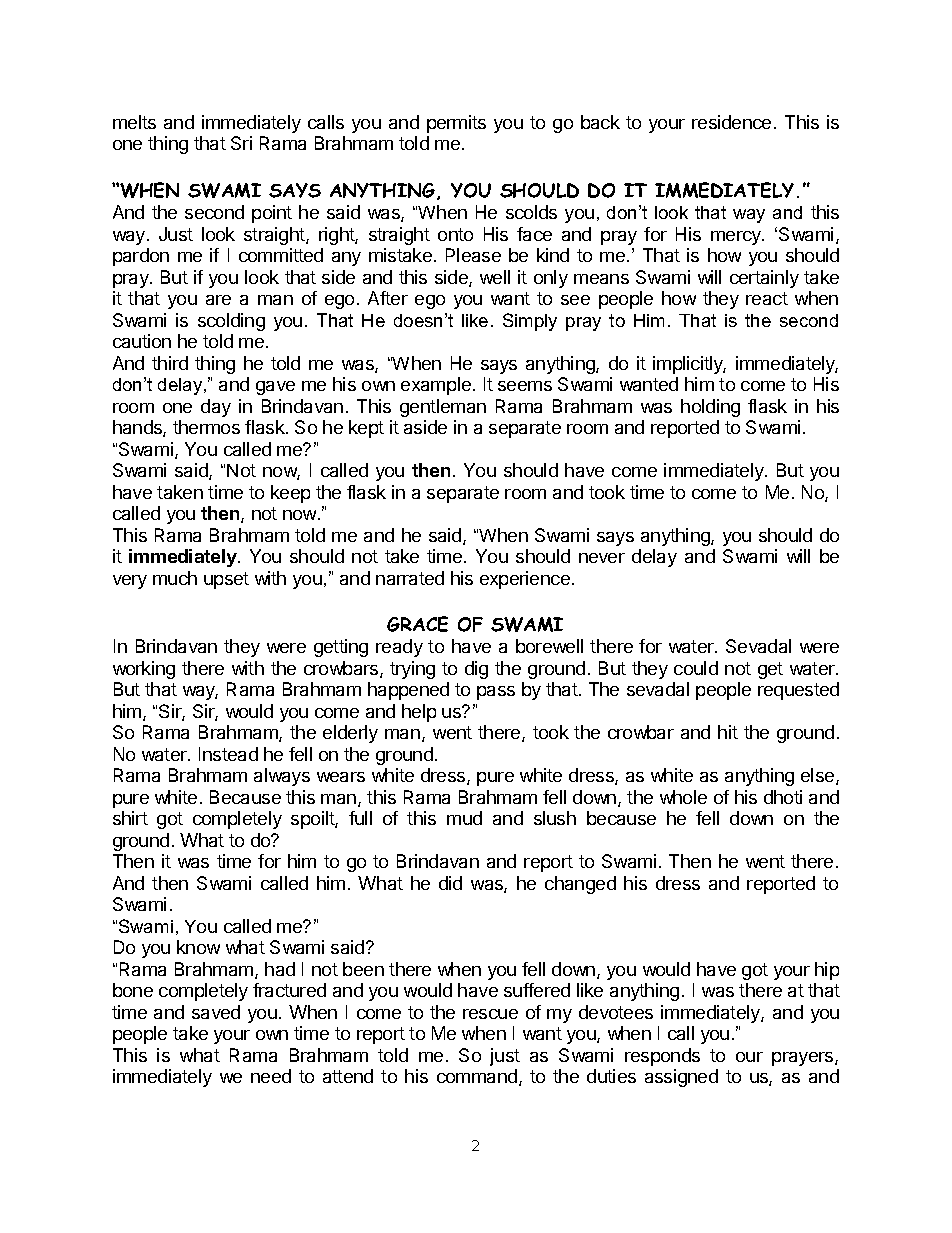 This screenshot has height=1233, width=952. I want to click on permits, so click(456, 124).
